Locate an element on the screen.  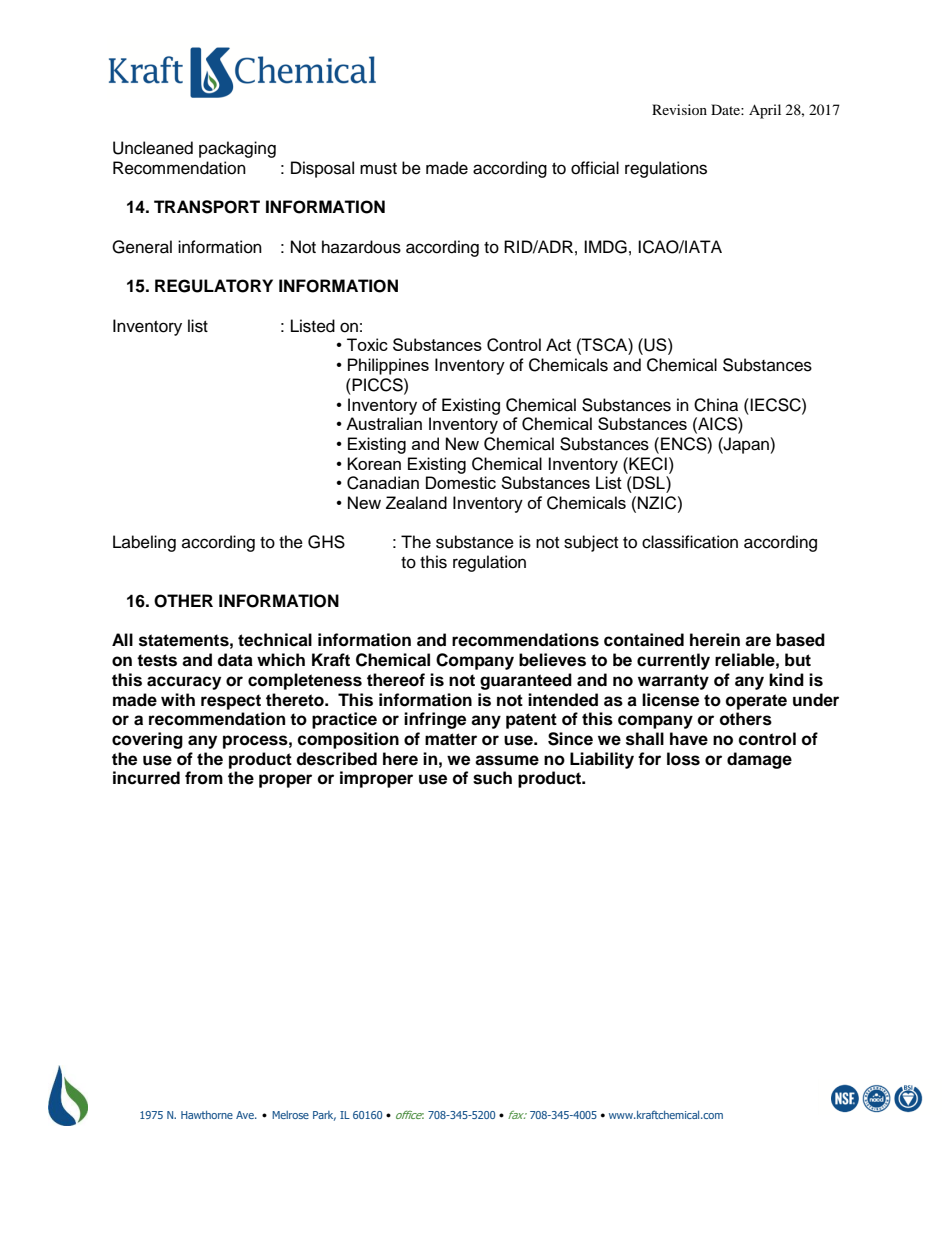
damage is located at coordinates (759, 760).
